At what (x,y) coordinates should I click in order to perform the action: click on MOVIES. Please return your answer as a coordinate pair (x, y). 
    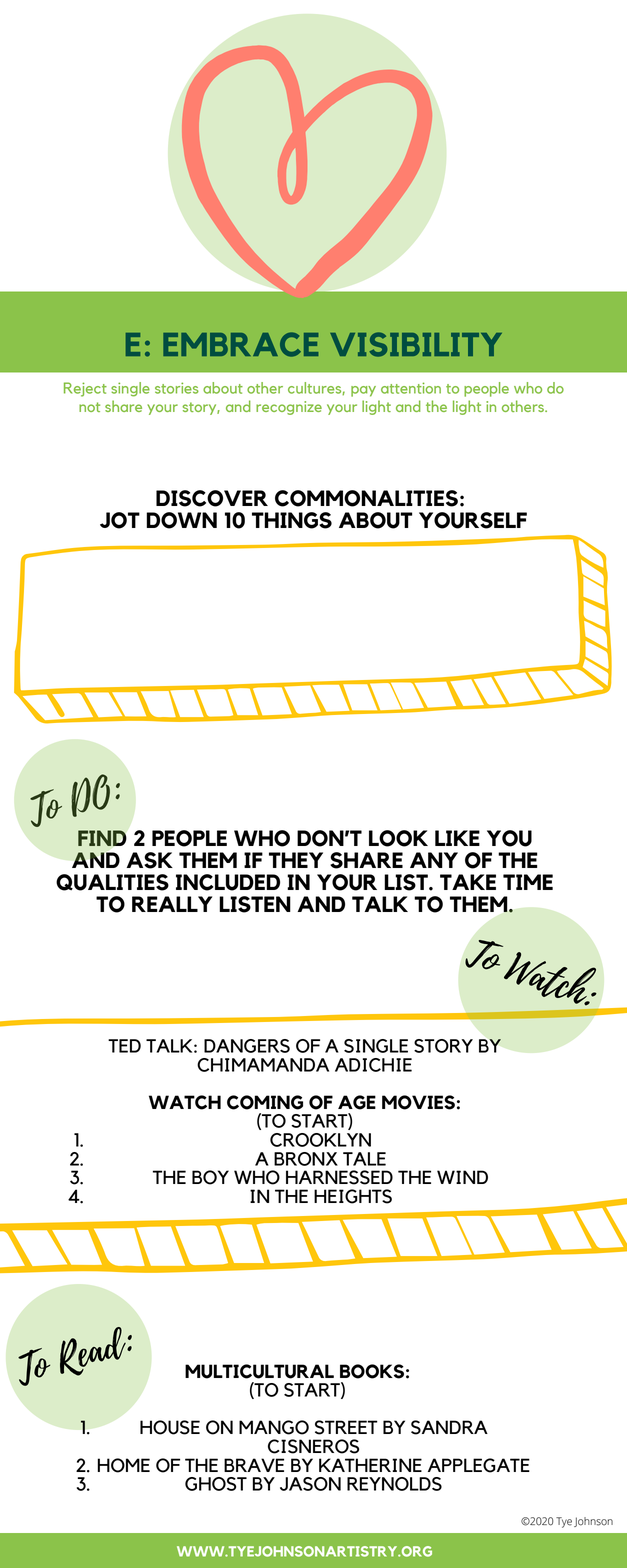
    Looking at the image, I should click on (418, 1102).
